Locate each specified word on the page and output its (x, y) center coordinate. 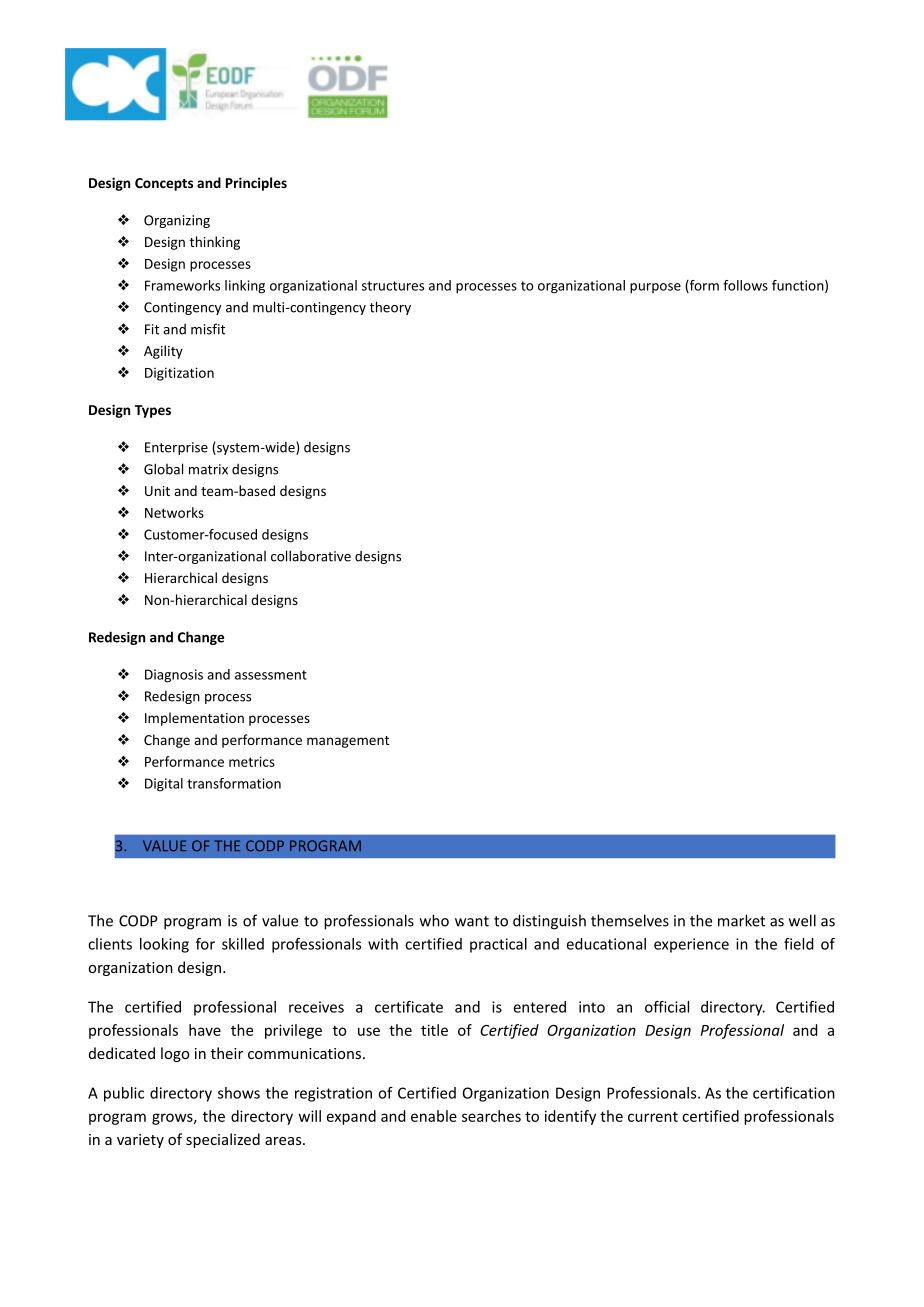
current (653, 1117)
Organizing (177, 221)
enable (434, 1116)
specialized (223, 1140)
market (741, 920)
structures (393, 286)
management (348, 742)
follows (745, 285)
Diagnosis (174, 676)
